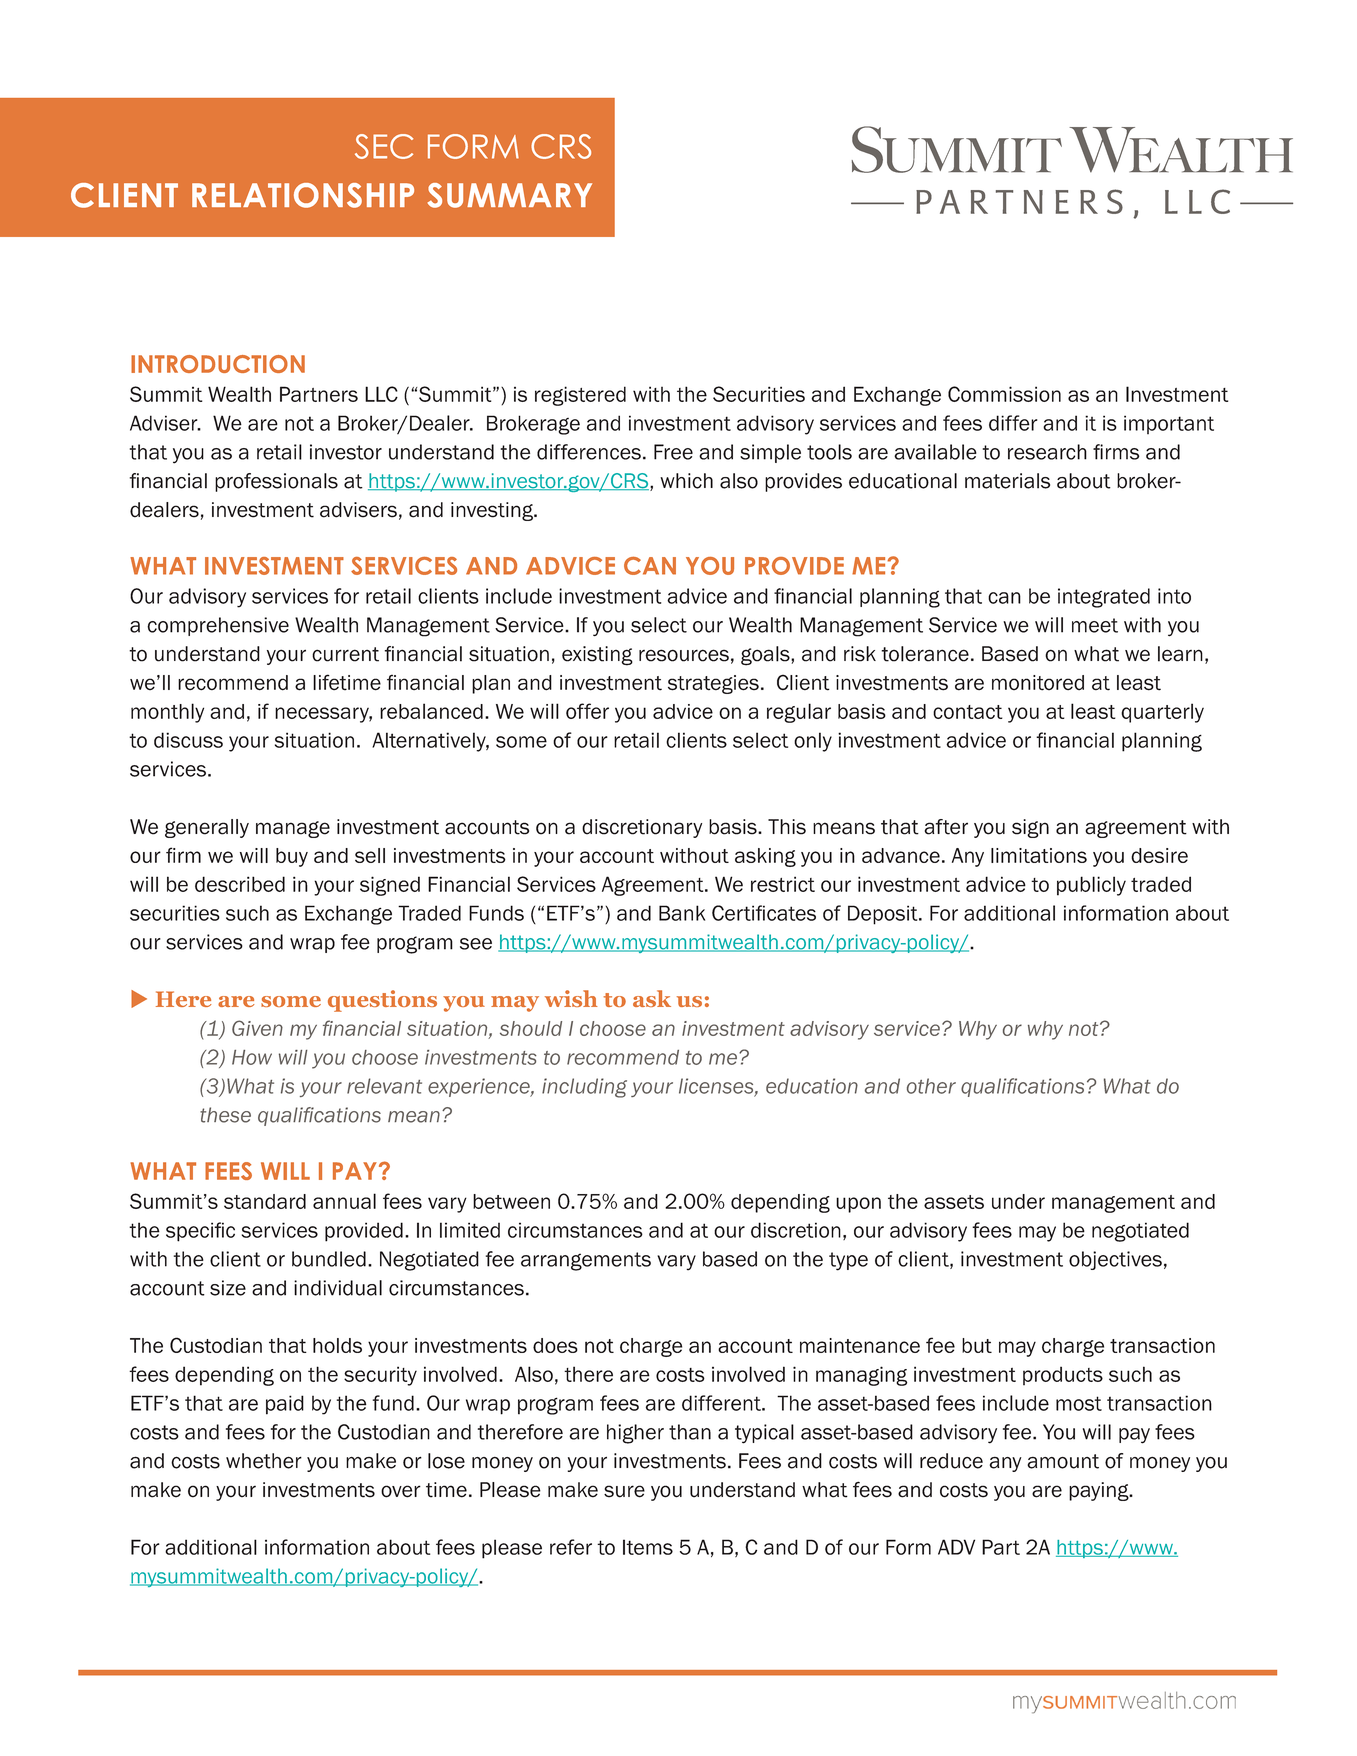 The image size is (1357, 1756). Describe the element at coordinates (1004, 394) in the screenshot. I see `Commission` at that location.
